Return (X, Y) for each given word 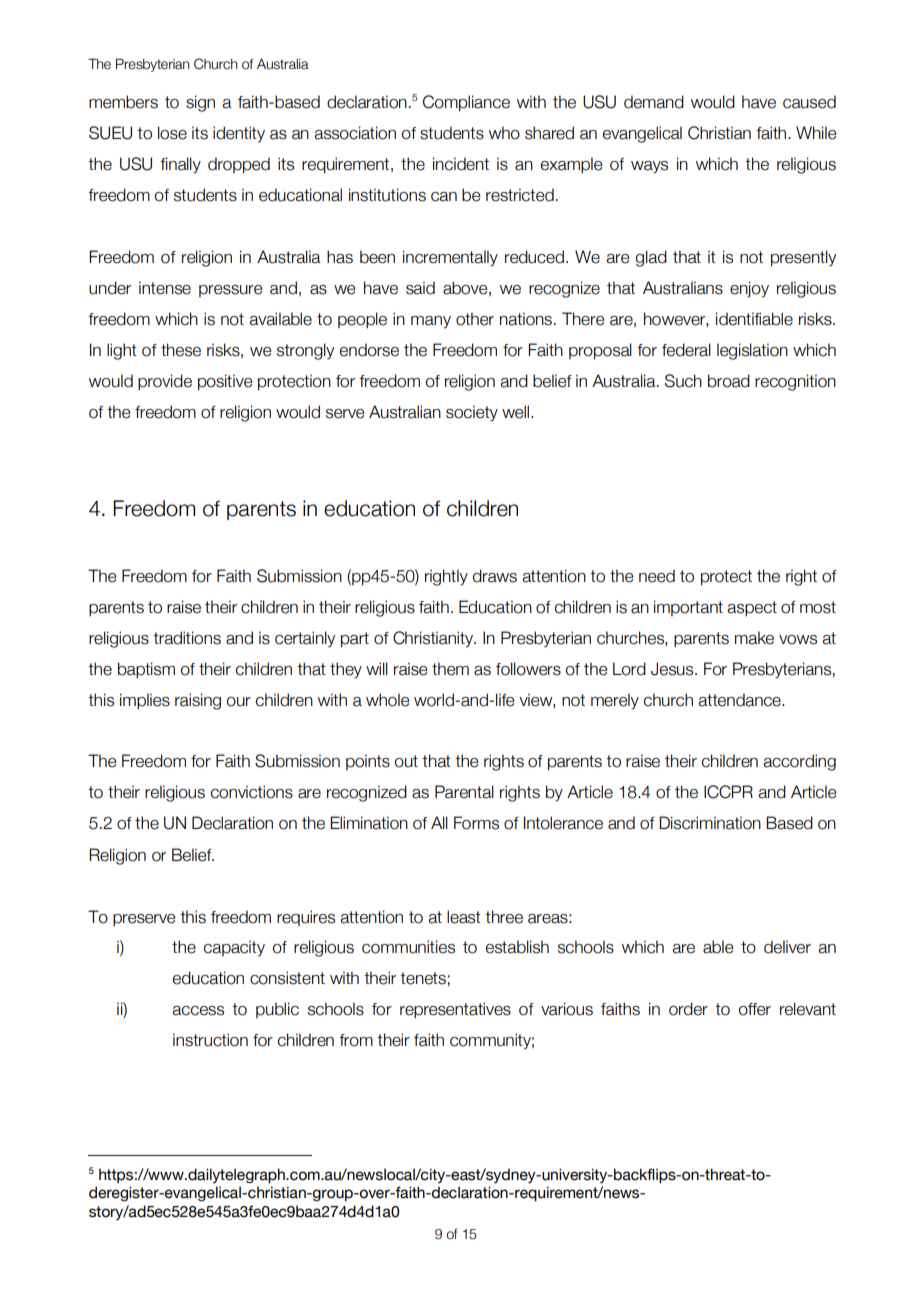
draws (495, 576)
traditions (187, 638)
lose (172, 133)
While (816, 133)
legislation (752, 351)
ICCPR (728, 792)
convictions (252, 792)
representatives (455, 1010)
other (475, 319)
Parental (464, 792)
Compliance (466, 103)
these (181, 350)
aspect (752, 608)
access (198, 1011)
